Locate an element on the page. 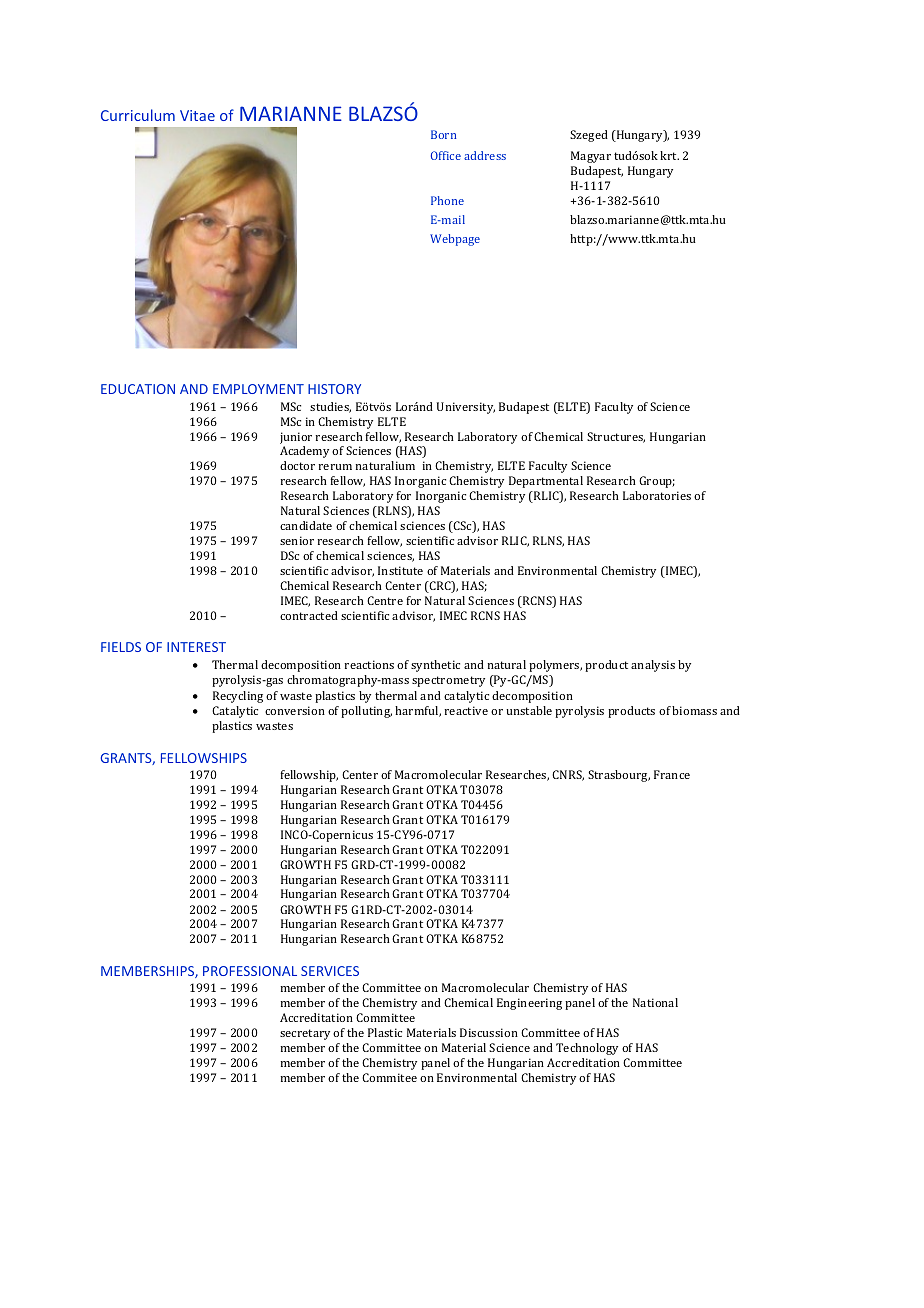 The height and width of the page is (1308, 924). HISTORY is located at coordinates (334, 389).
